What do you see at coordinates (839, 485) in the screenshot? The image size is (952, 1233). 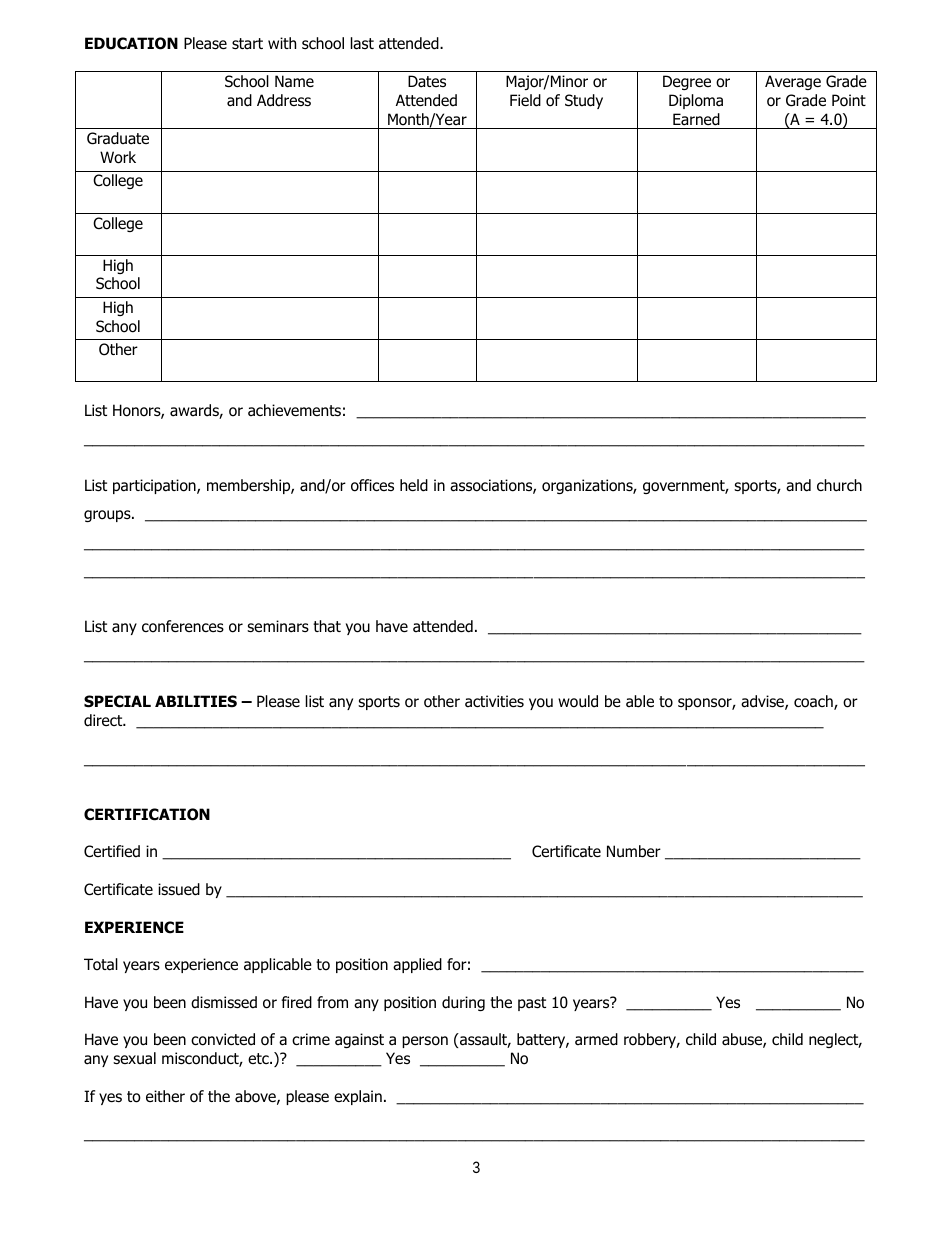 I see `church` at bounding box center [839, 485].
